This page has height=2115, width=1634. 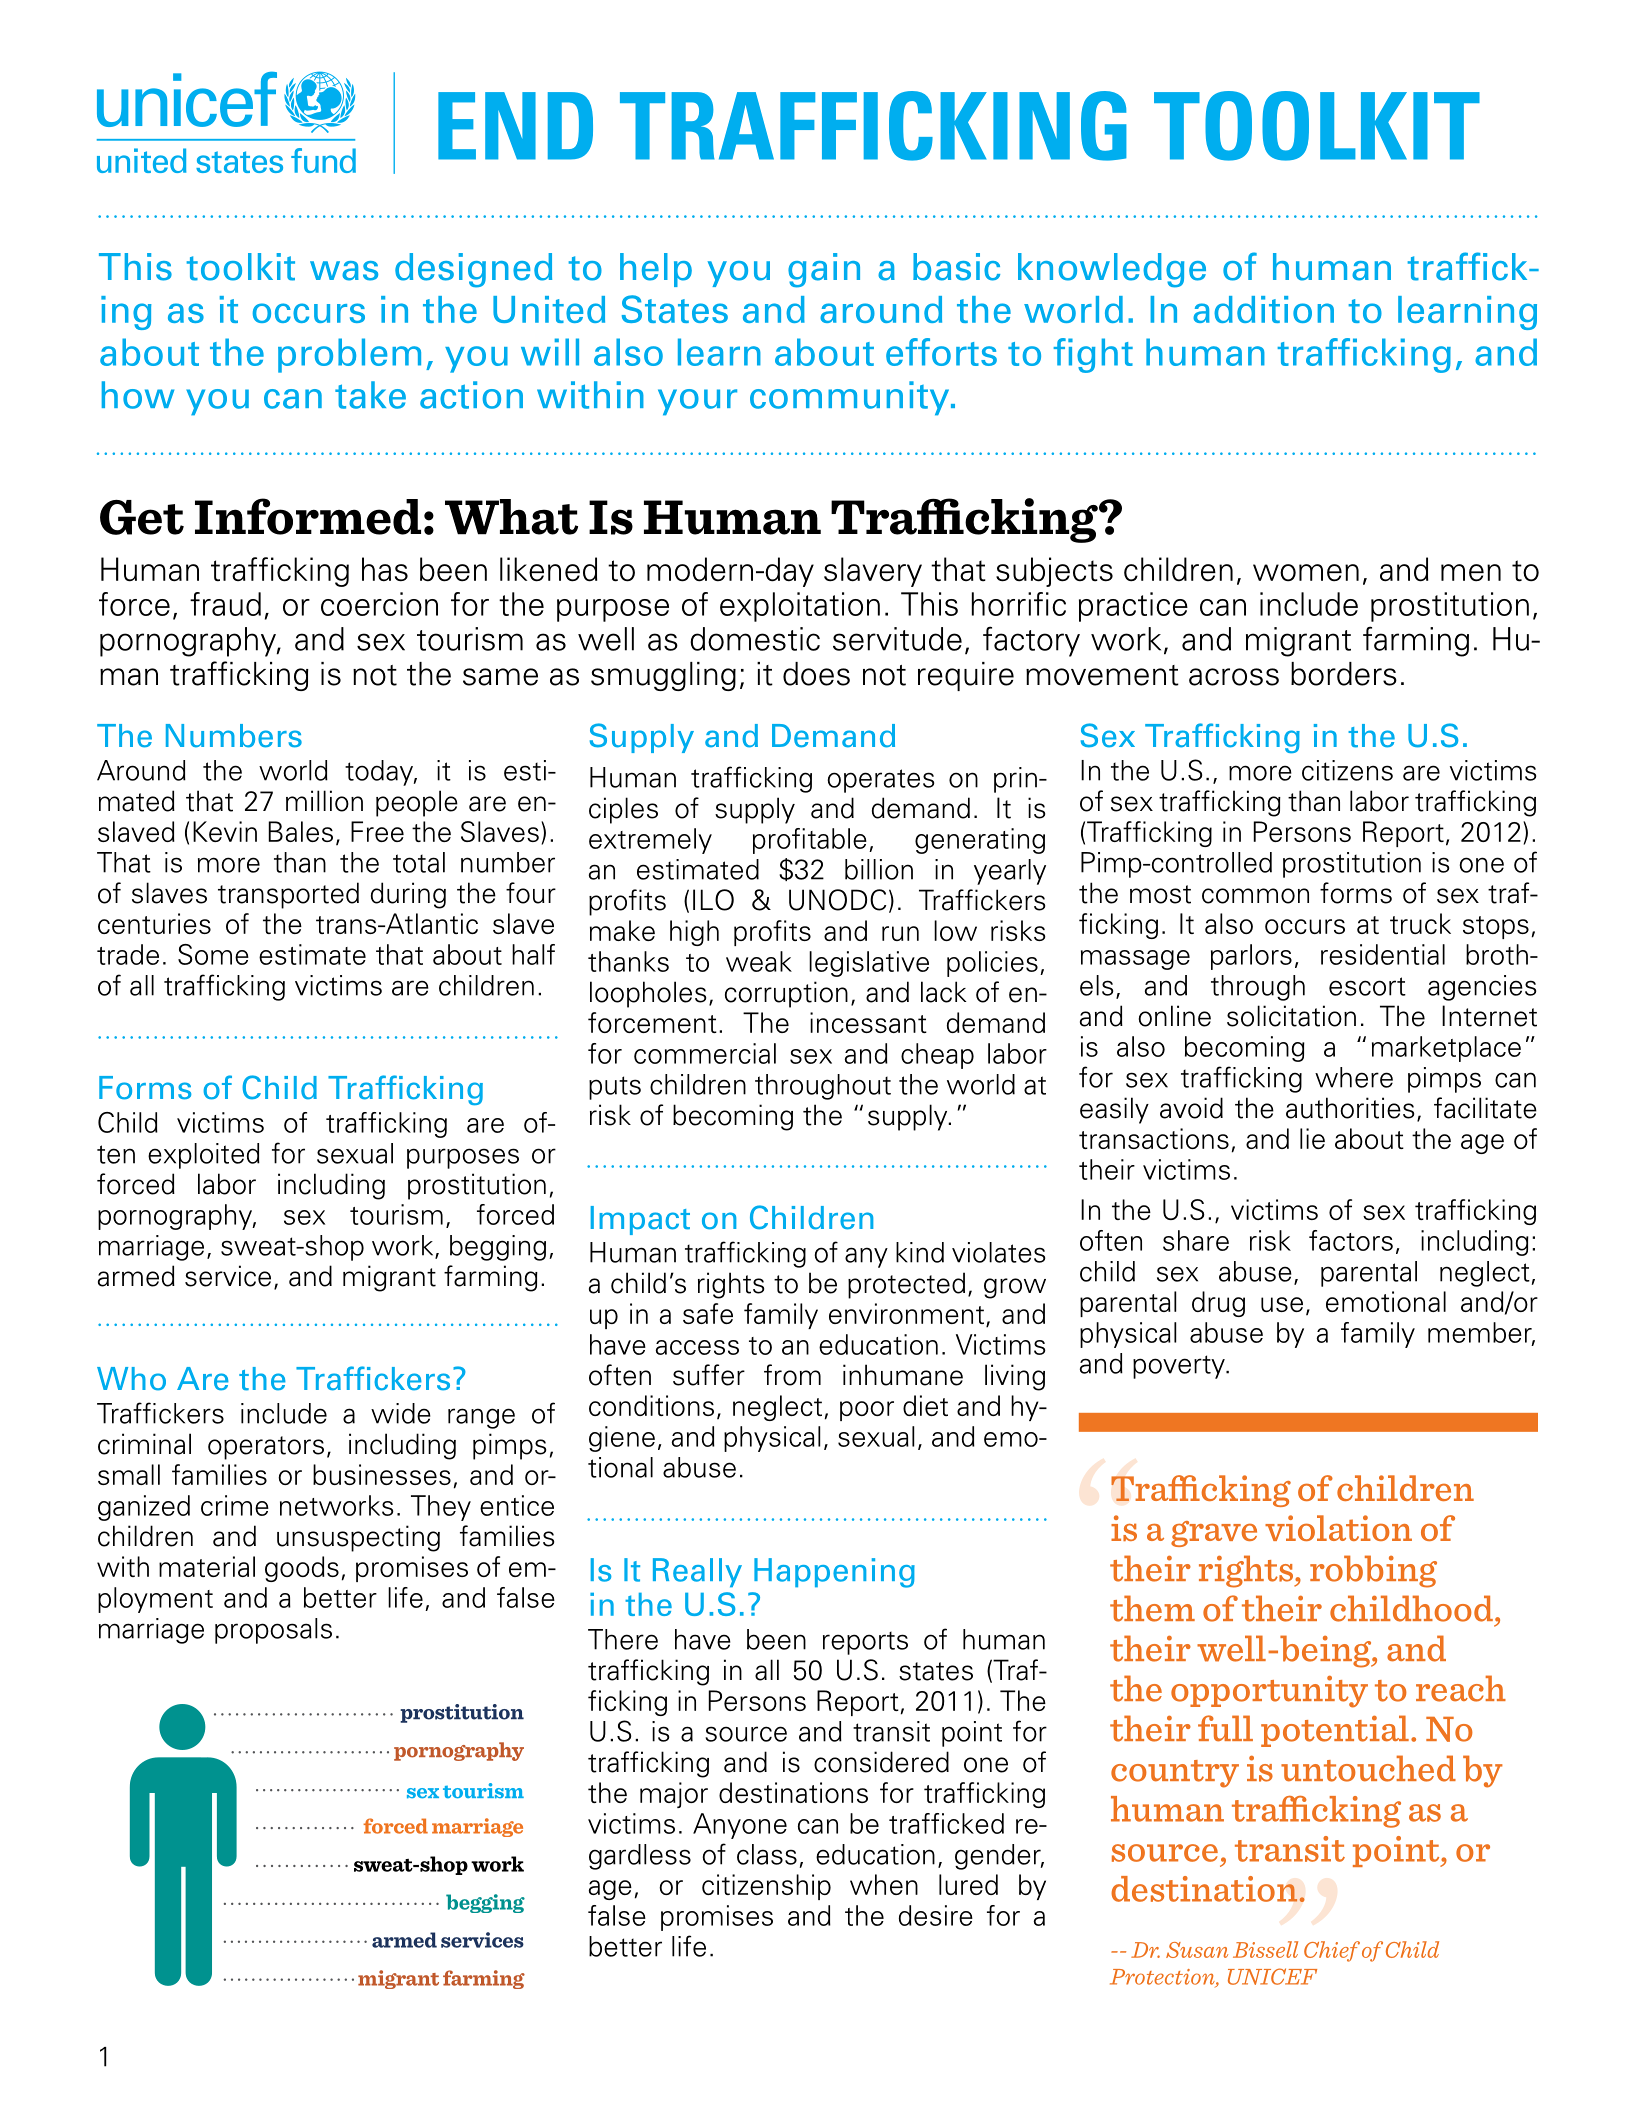 What do you see at coordinates (1351, 1240) in the page?
I see `factors` at bounding box center [1351, 1240].
